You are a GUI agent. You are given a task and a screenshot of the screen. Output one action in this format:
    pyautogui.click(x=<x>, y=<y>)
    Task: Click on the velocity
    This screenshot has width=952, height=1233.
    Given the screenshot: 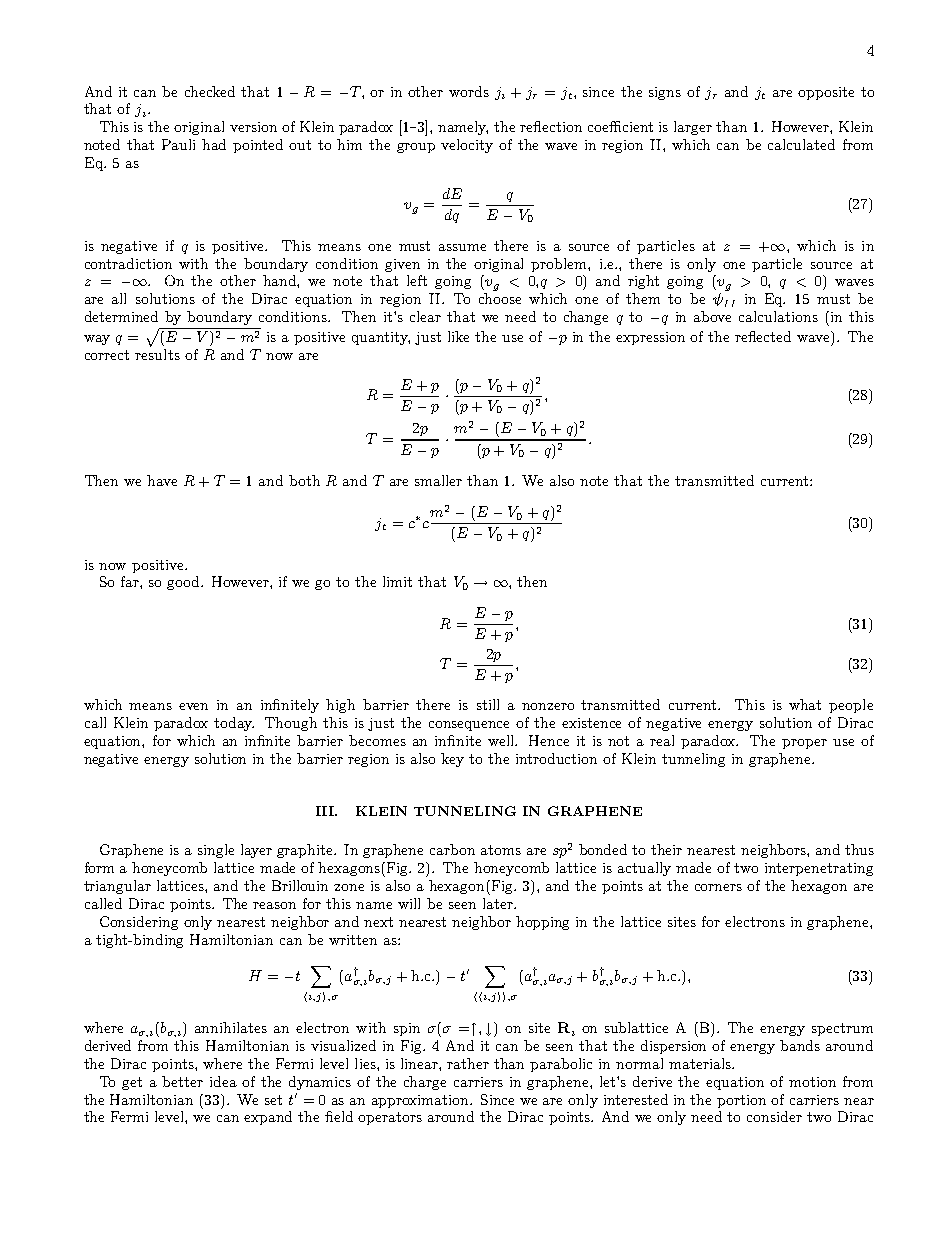 What is the action you would take?
    pyautogui.click(x=467, y=146)
